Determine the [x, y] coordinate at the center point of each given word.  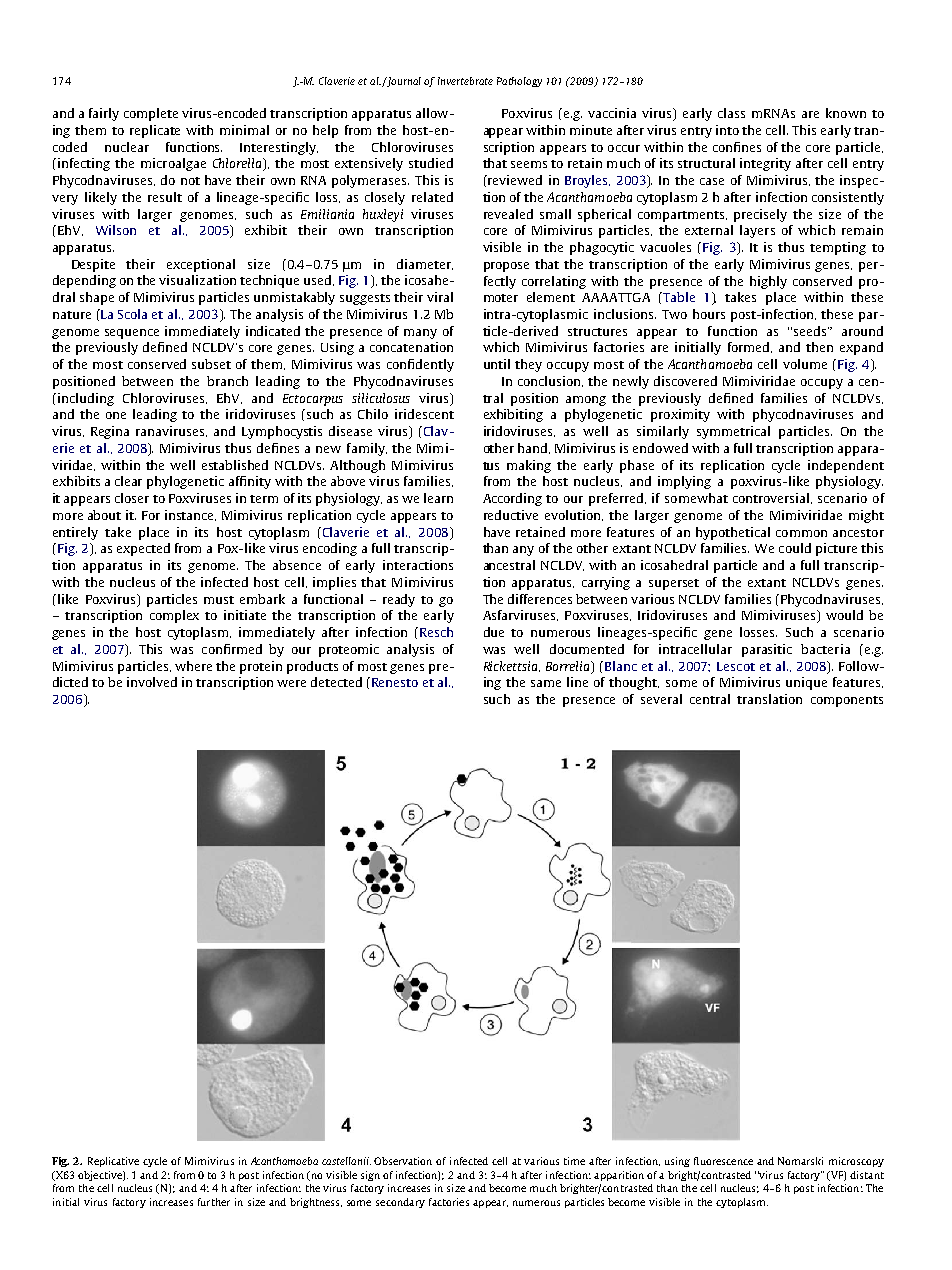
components [847, 701]
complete [151, 114]
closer [132, 498]
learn [438, 498]
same [546, 683]
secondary [400, 1203]
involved [152, 682]
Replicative [113, 1162]
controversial [772, 498]
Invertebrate [465, 81]
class [731, 113]
